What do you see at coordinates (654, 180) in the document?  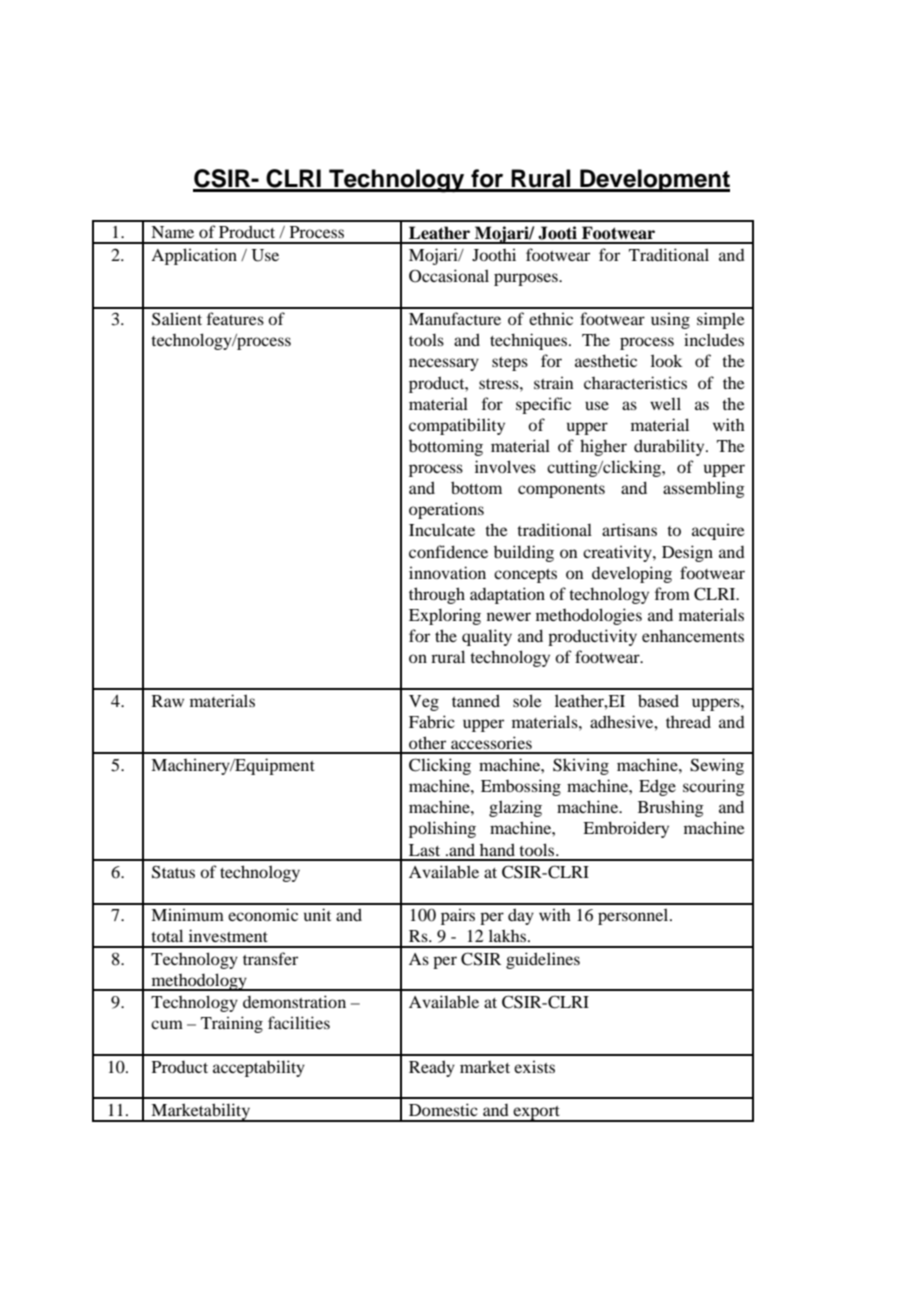 I see `Development` at bounding box center [654, 180].
